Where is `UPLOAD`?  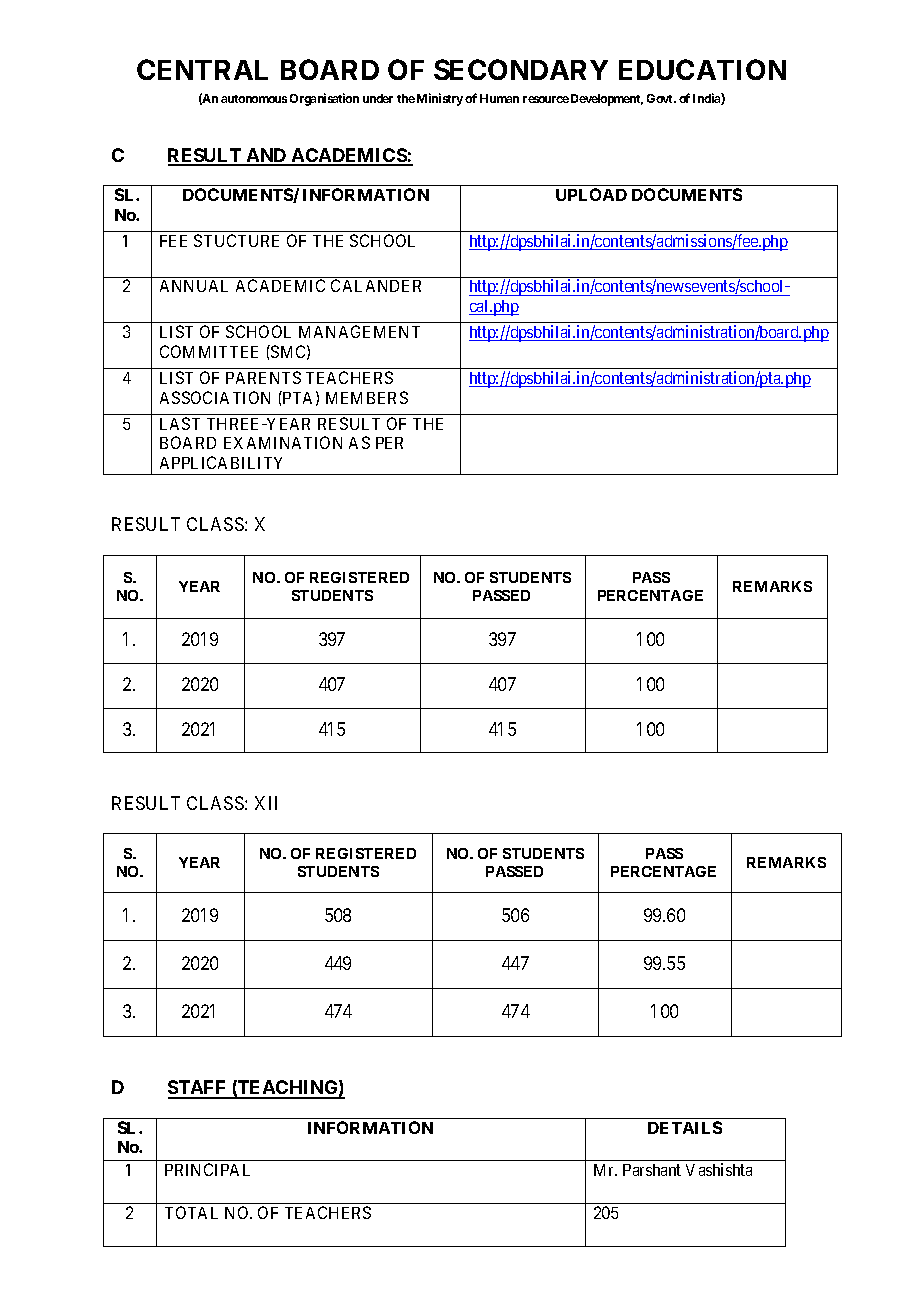
UPLOAD is located at coordinates (591, 194).
